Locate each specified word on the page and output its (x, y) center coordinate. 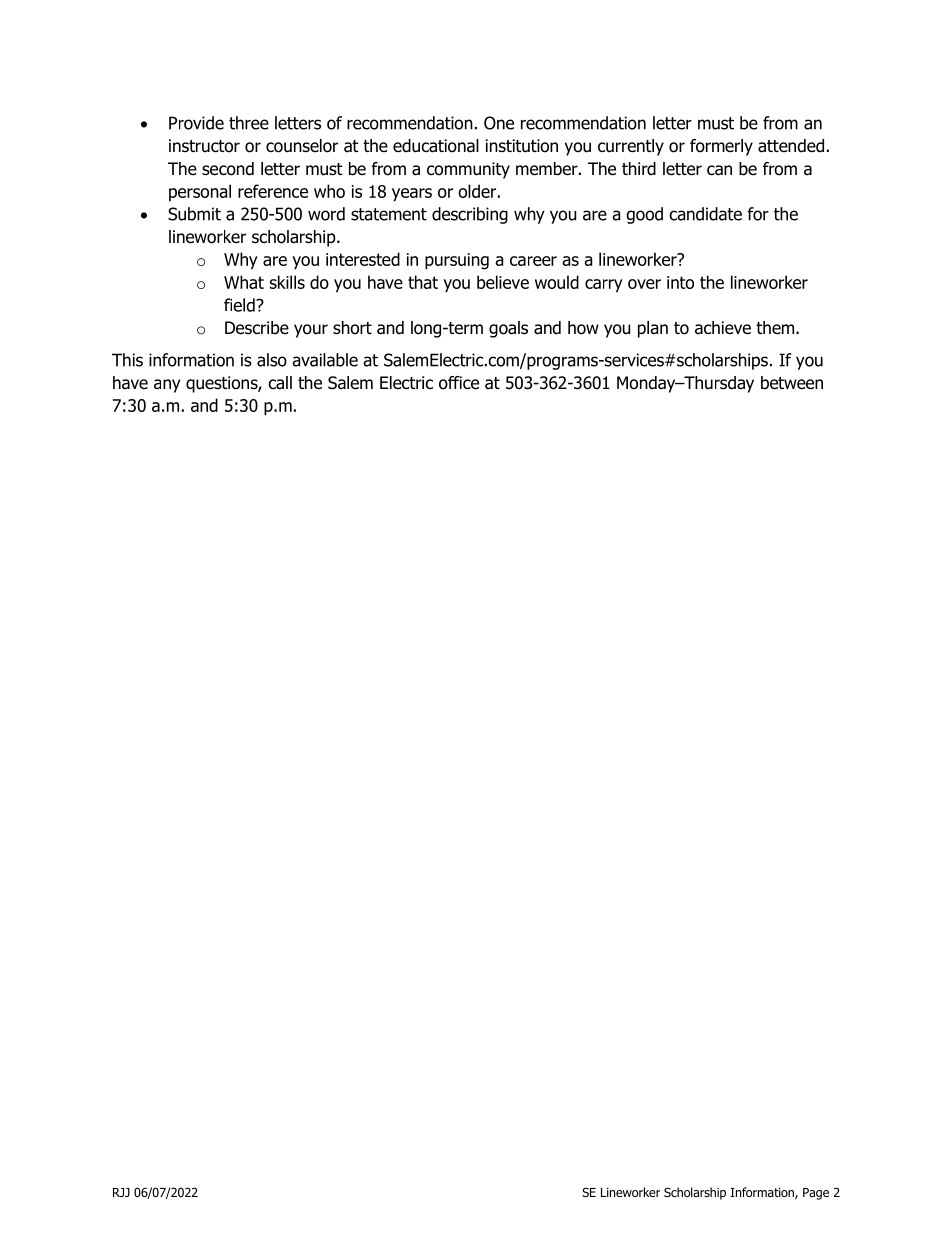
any (167, 386)
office (459, 383)
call (280, 383)
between (792, 383)
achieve (723, 328)
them (776, 328)
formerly (721, 147)
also (272, 360)
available (325, 360)
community (468, 170)
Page (816, 1194)
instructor (204, 146)
